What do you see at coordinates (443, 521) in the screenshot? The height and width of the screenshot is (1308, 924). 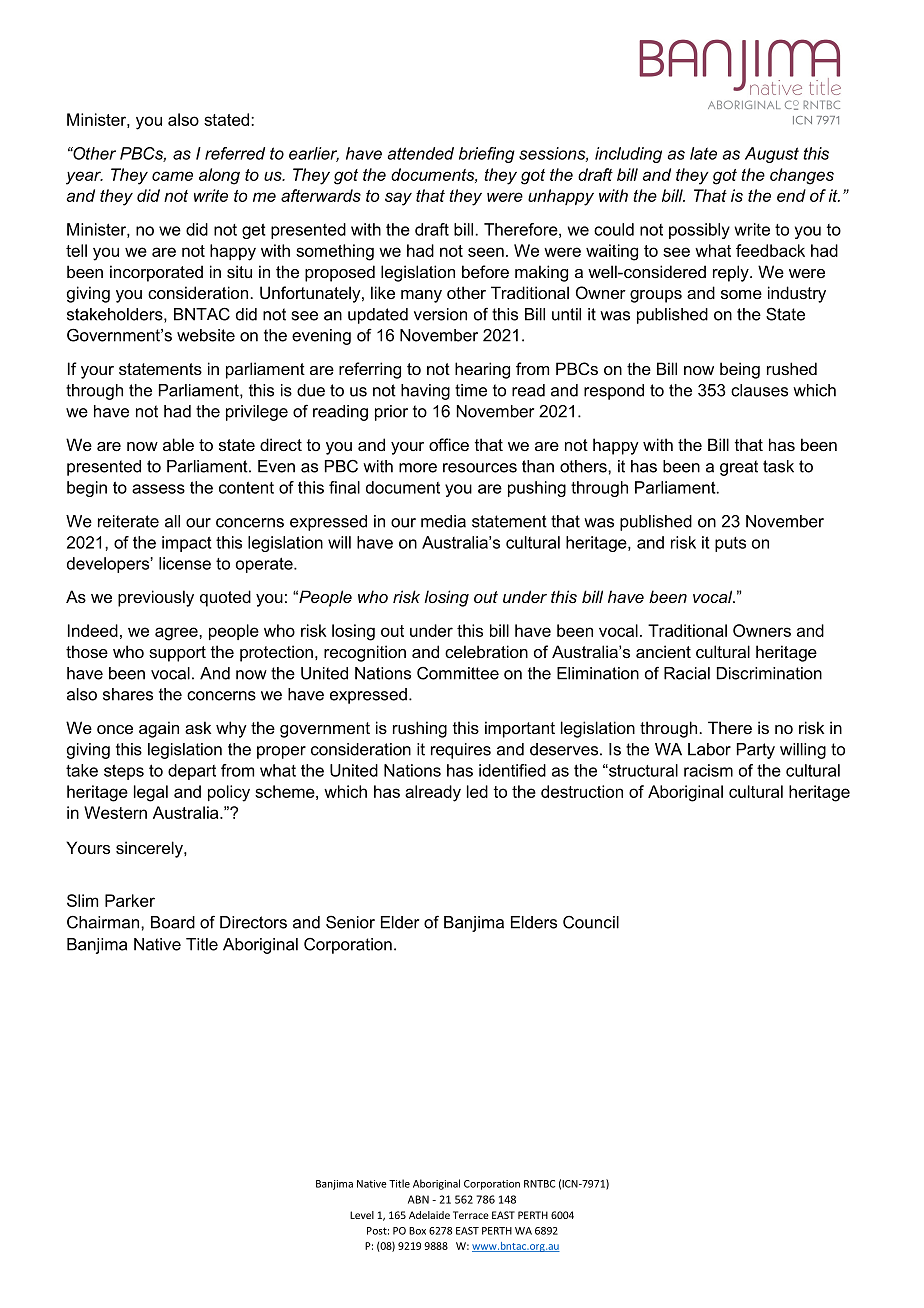 I see `media` at bounding box center [443, 521].
